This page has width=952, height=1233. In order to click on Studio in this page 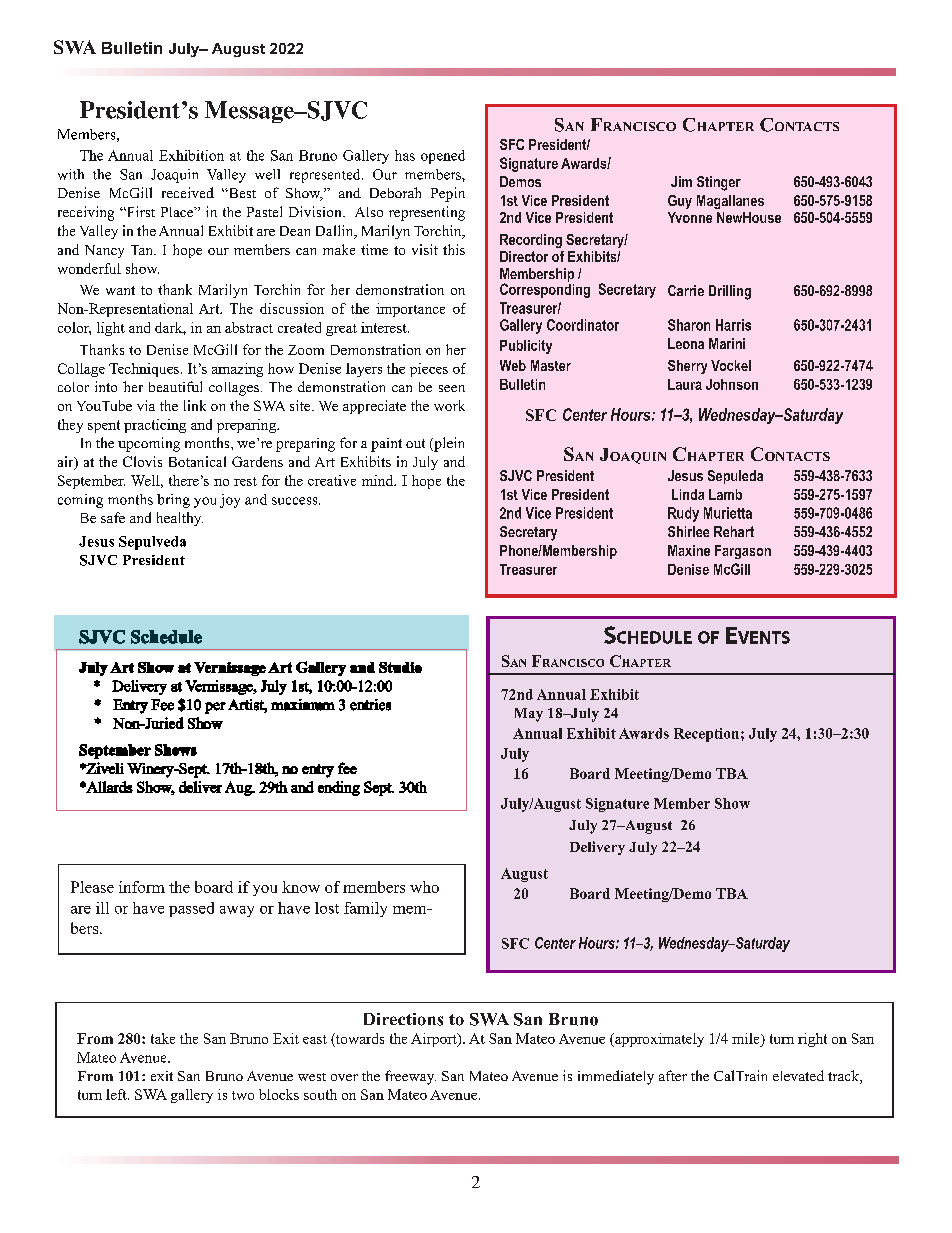, I will do `click(400, 667)`.
